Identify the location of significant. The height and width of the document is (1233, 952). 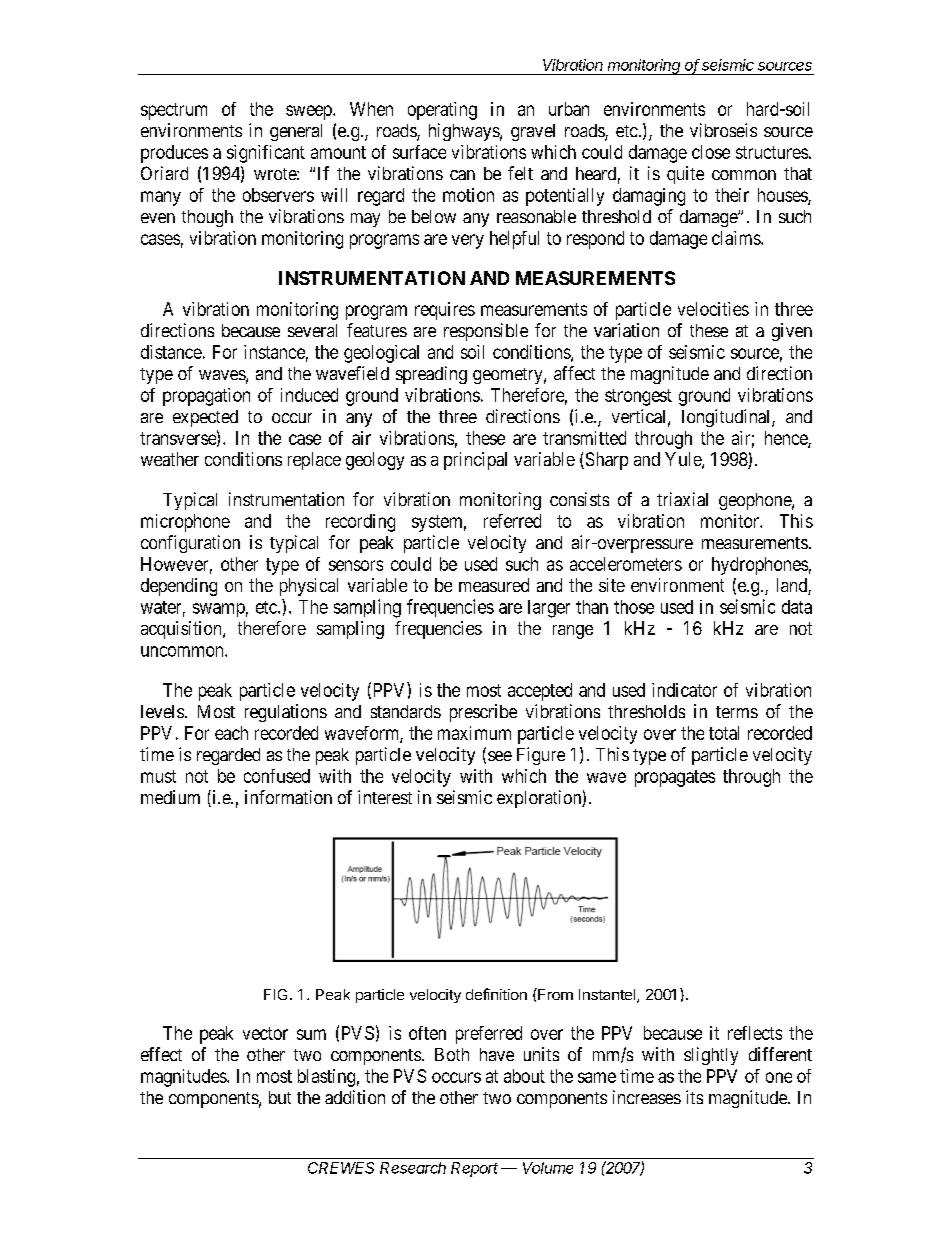
(266, 154).
